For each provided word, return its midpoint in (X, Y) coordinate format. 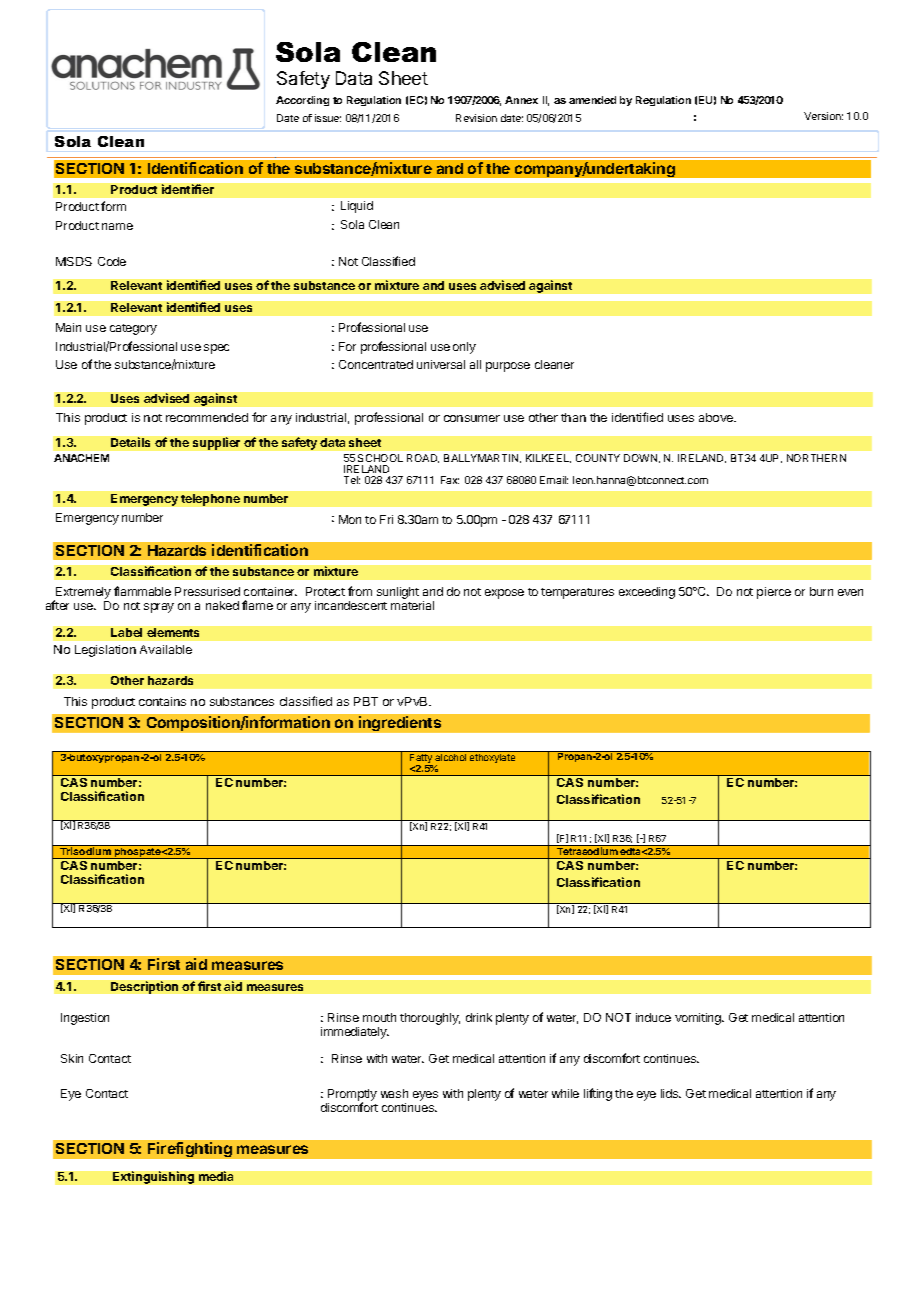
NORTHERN (816, 458)
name (117, 226)
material (412, 605)
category (133, 329)
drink (479, 1017)
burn (821, 591)
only (464, 348)
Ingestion (85, 1019)
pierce (774, 593)
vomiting (699, 1019)
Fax (450, 480)
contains (162, 701)
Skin (72, 1058)
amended (592, 100)
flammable (142, 591)
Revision (476, 118)
